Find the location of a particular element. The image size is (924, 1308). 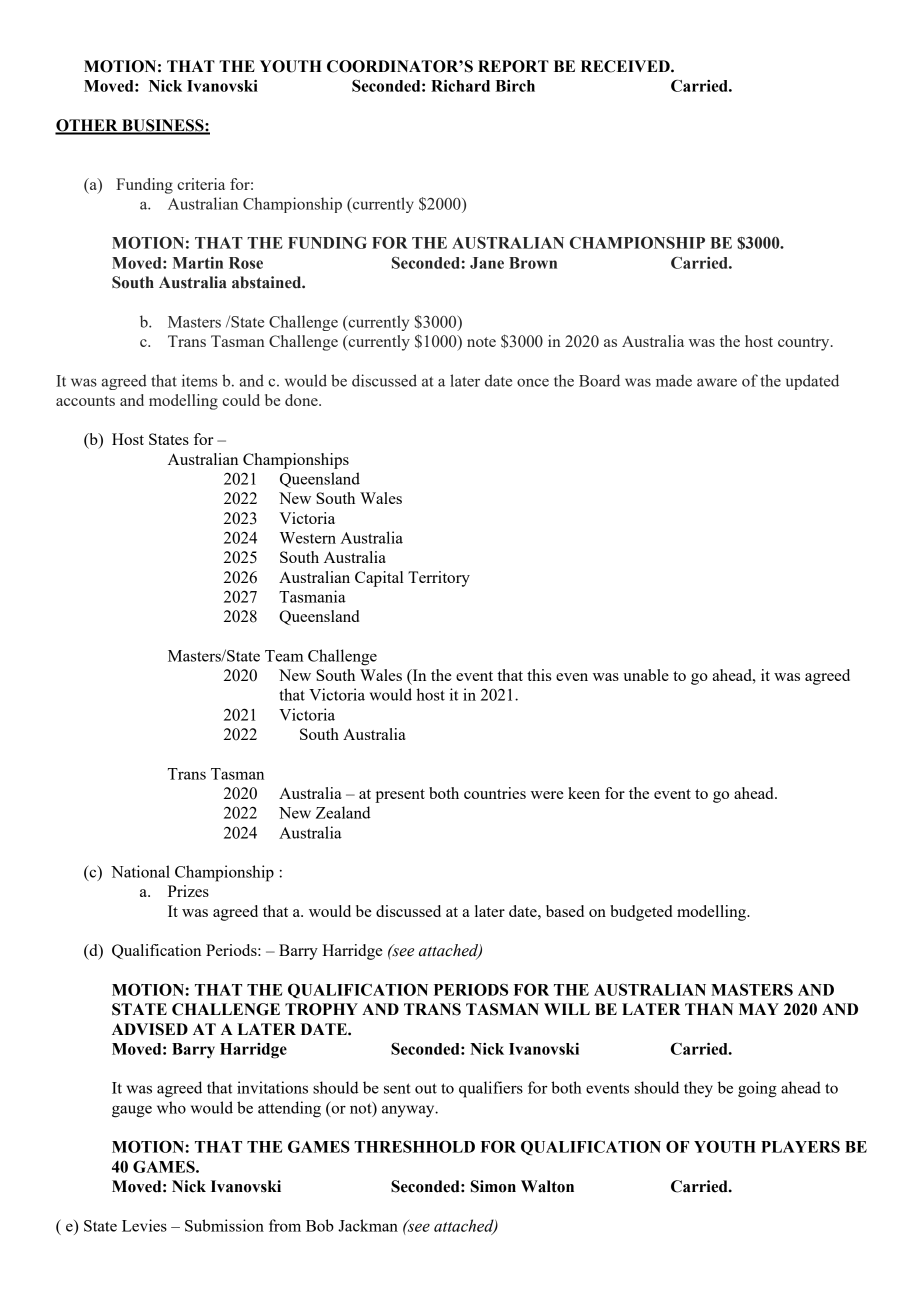

Territory is located at coordinates (439, 579).
